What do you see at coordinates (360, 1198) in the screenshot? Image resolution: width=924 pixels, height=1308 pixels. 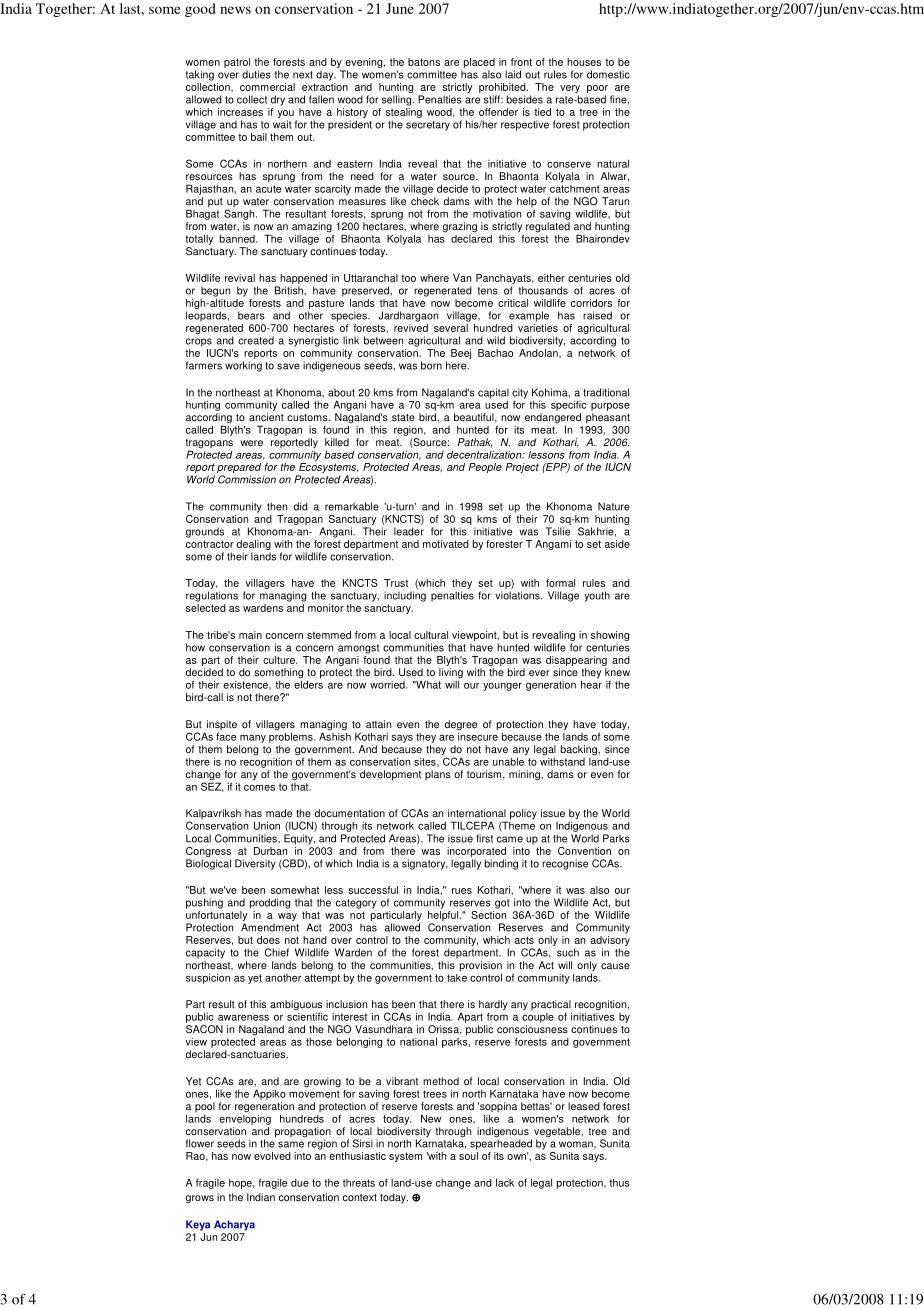 I see `context` at bounding box center [360, 1198].
